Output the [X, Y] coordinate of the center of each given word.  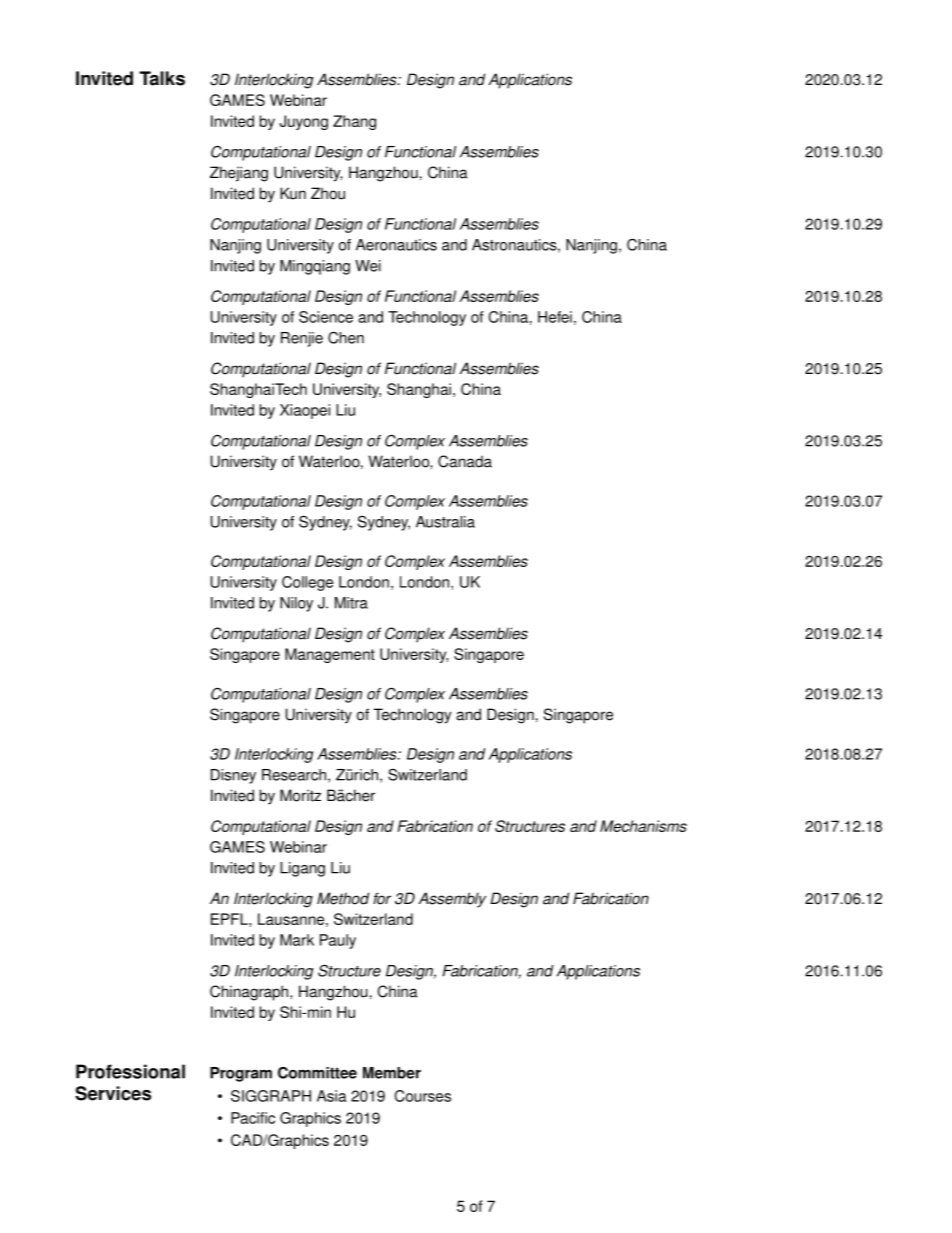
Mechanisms [643, 826]
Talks [162, 78]
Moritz [300, 795]
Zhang [354, 122]
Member [392, 1073]
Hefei [555, 317]
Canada [465, 461]
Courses [423, 1096]
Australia [445, 522]
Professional [130, 1071]
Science [326, 317]
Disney [233, 776]
